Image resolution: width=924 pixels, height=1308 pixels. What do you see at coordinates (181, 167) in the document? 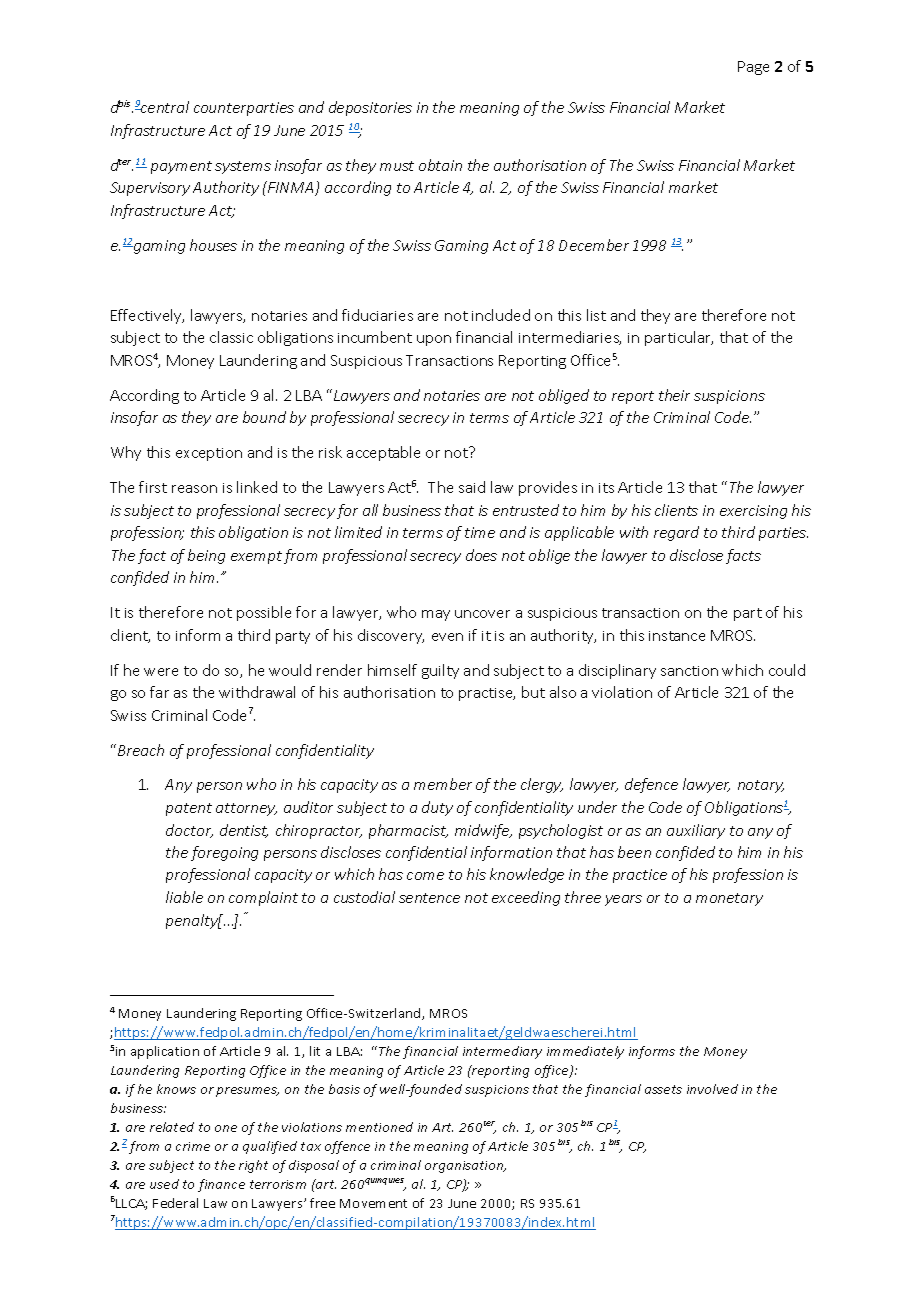
I see `payment` at bounding box center [181, 167].
